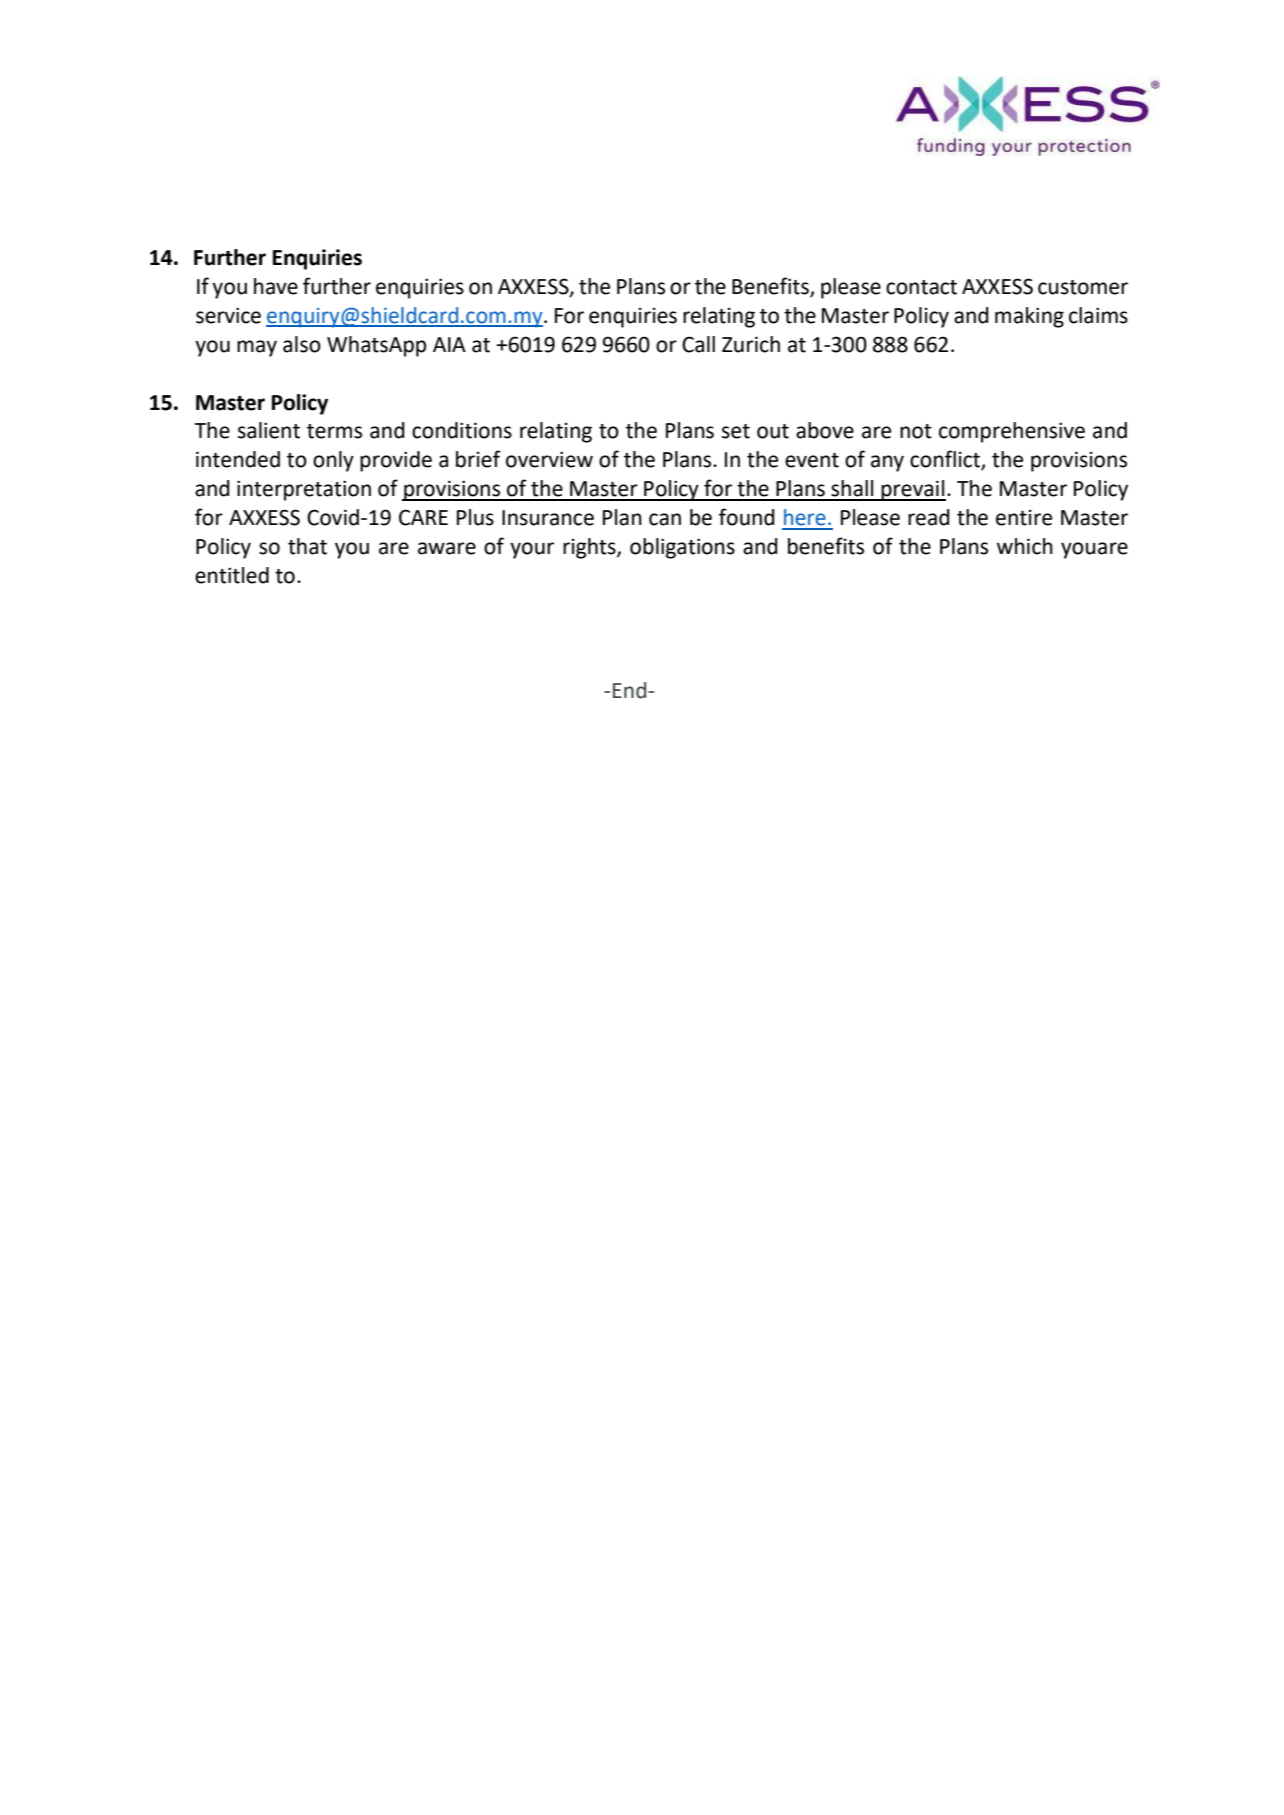  I want to click on contact, so click(921, 287).
